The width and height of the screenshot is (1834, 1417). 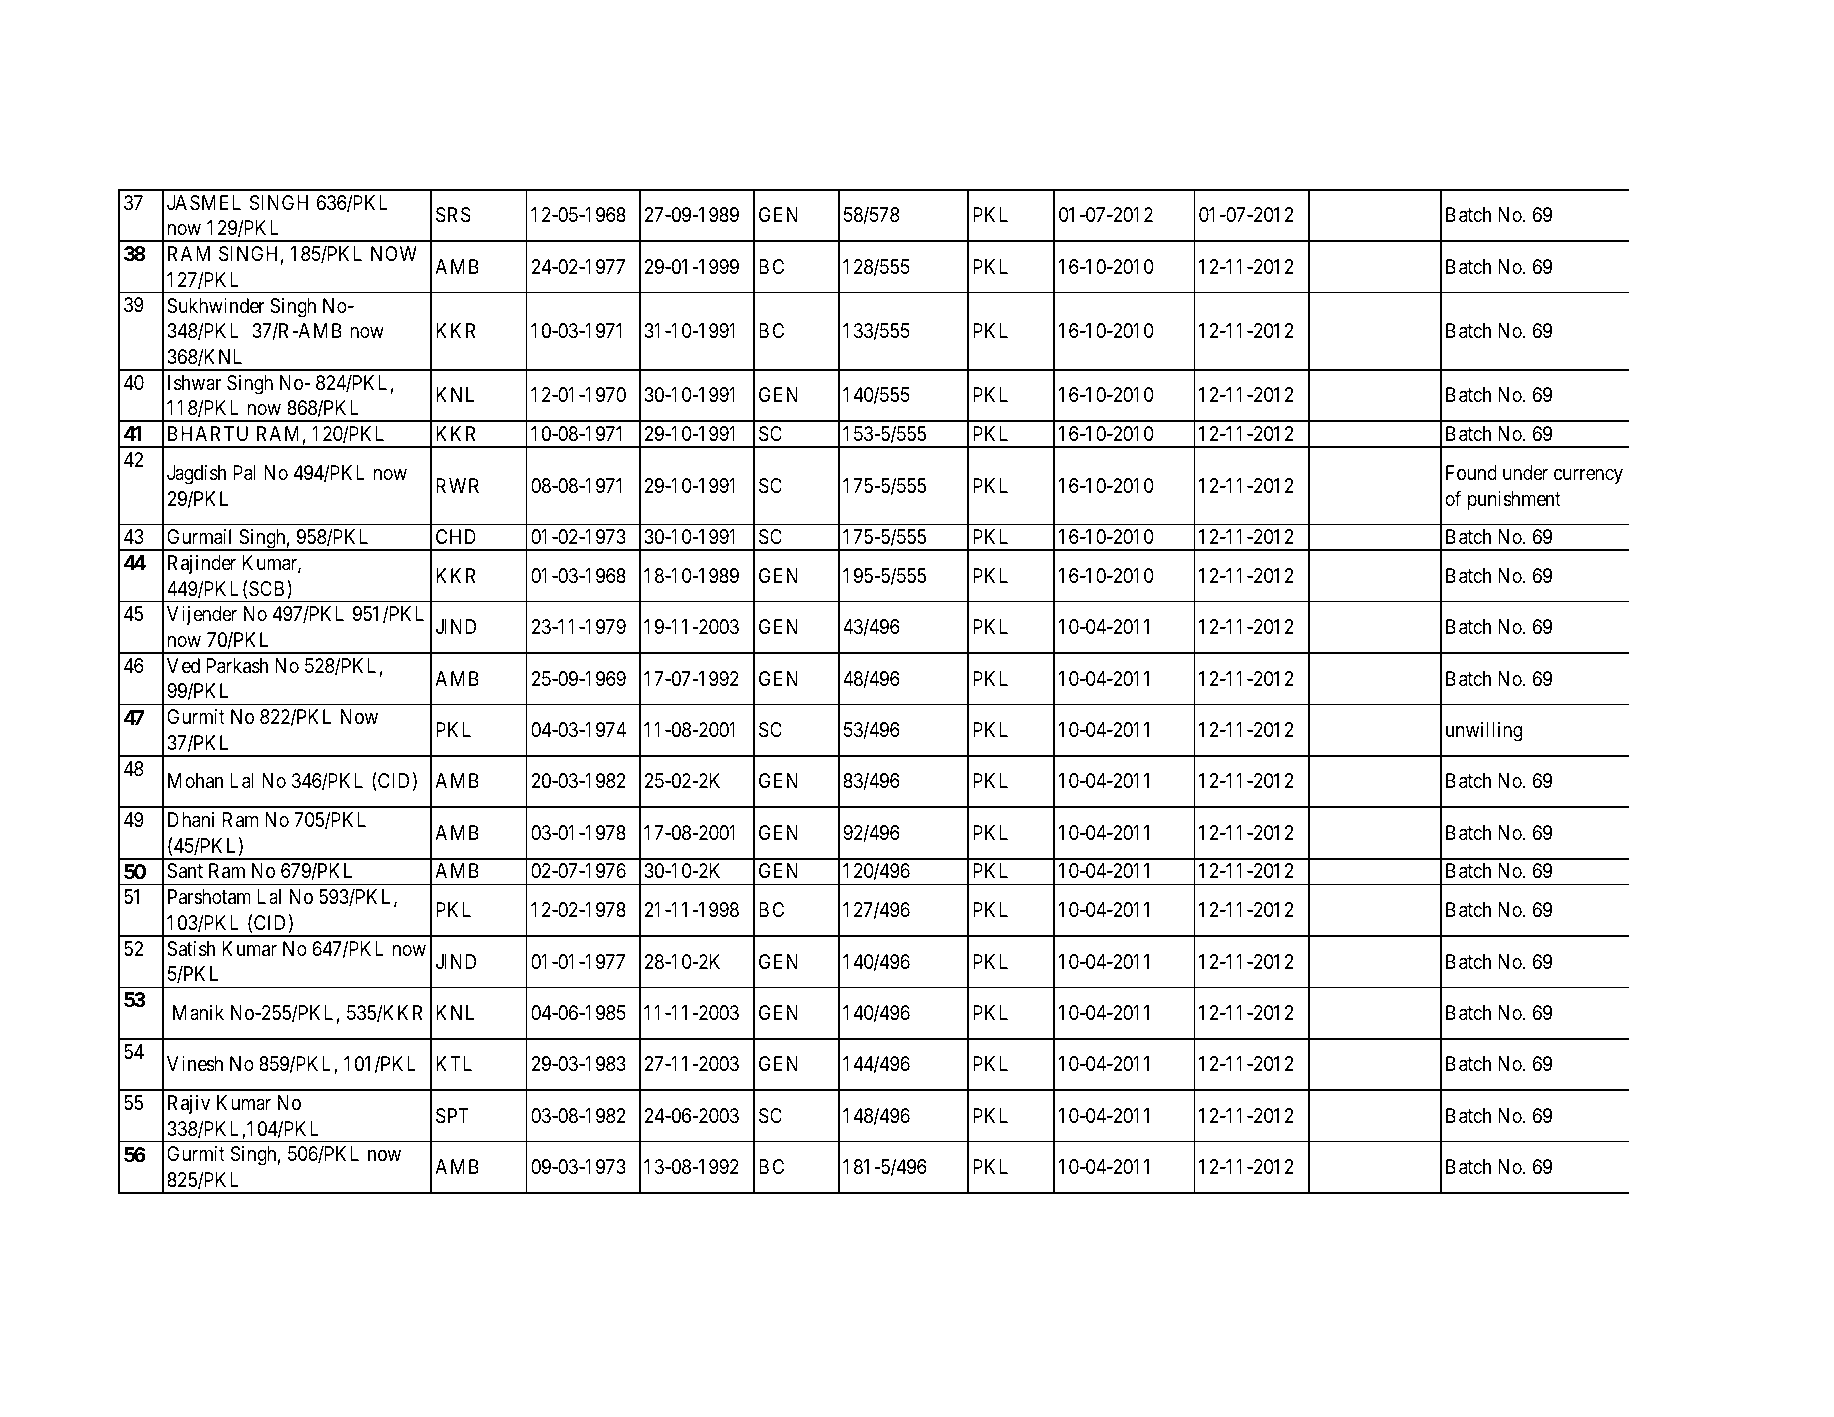 I want to click on under, so click(x=1525, y=472).
